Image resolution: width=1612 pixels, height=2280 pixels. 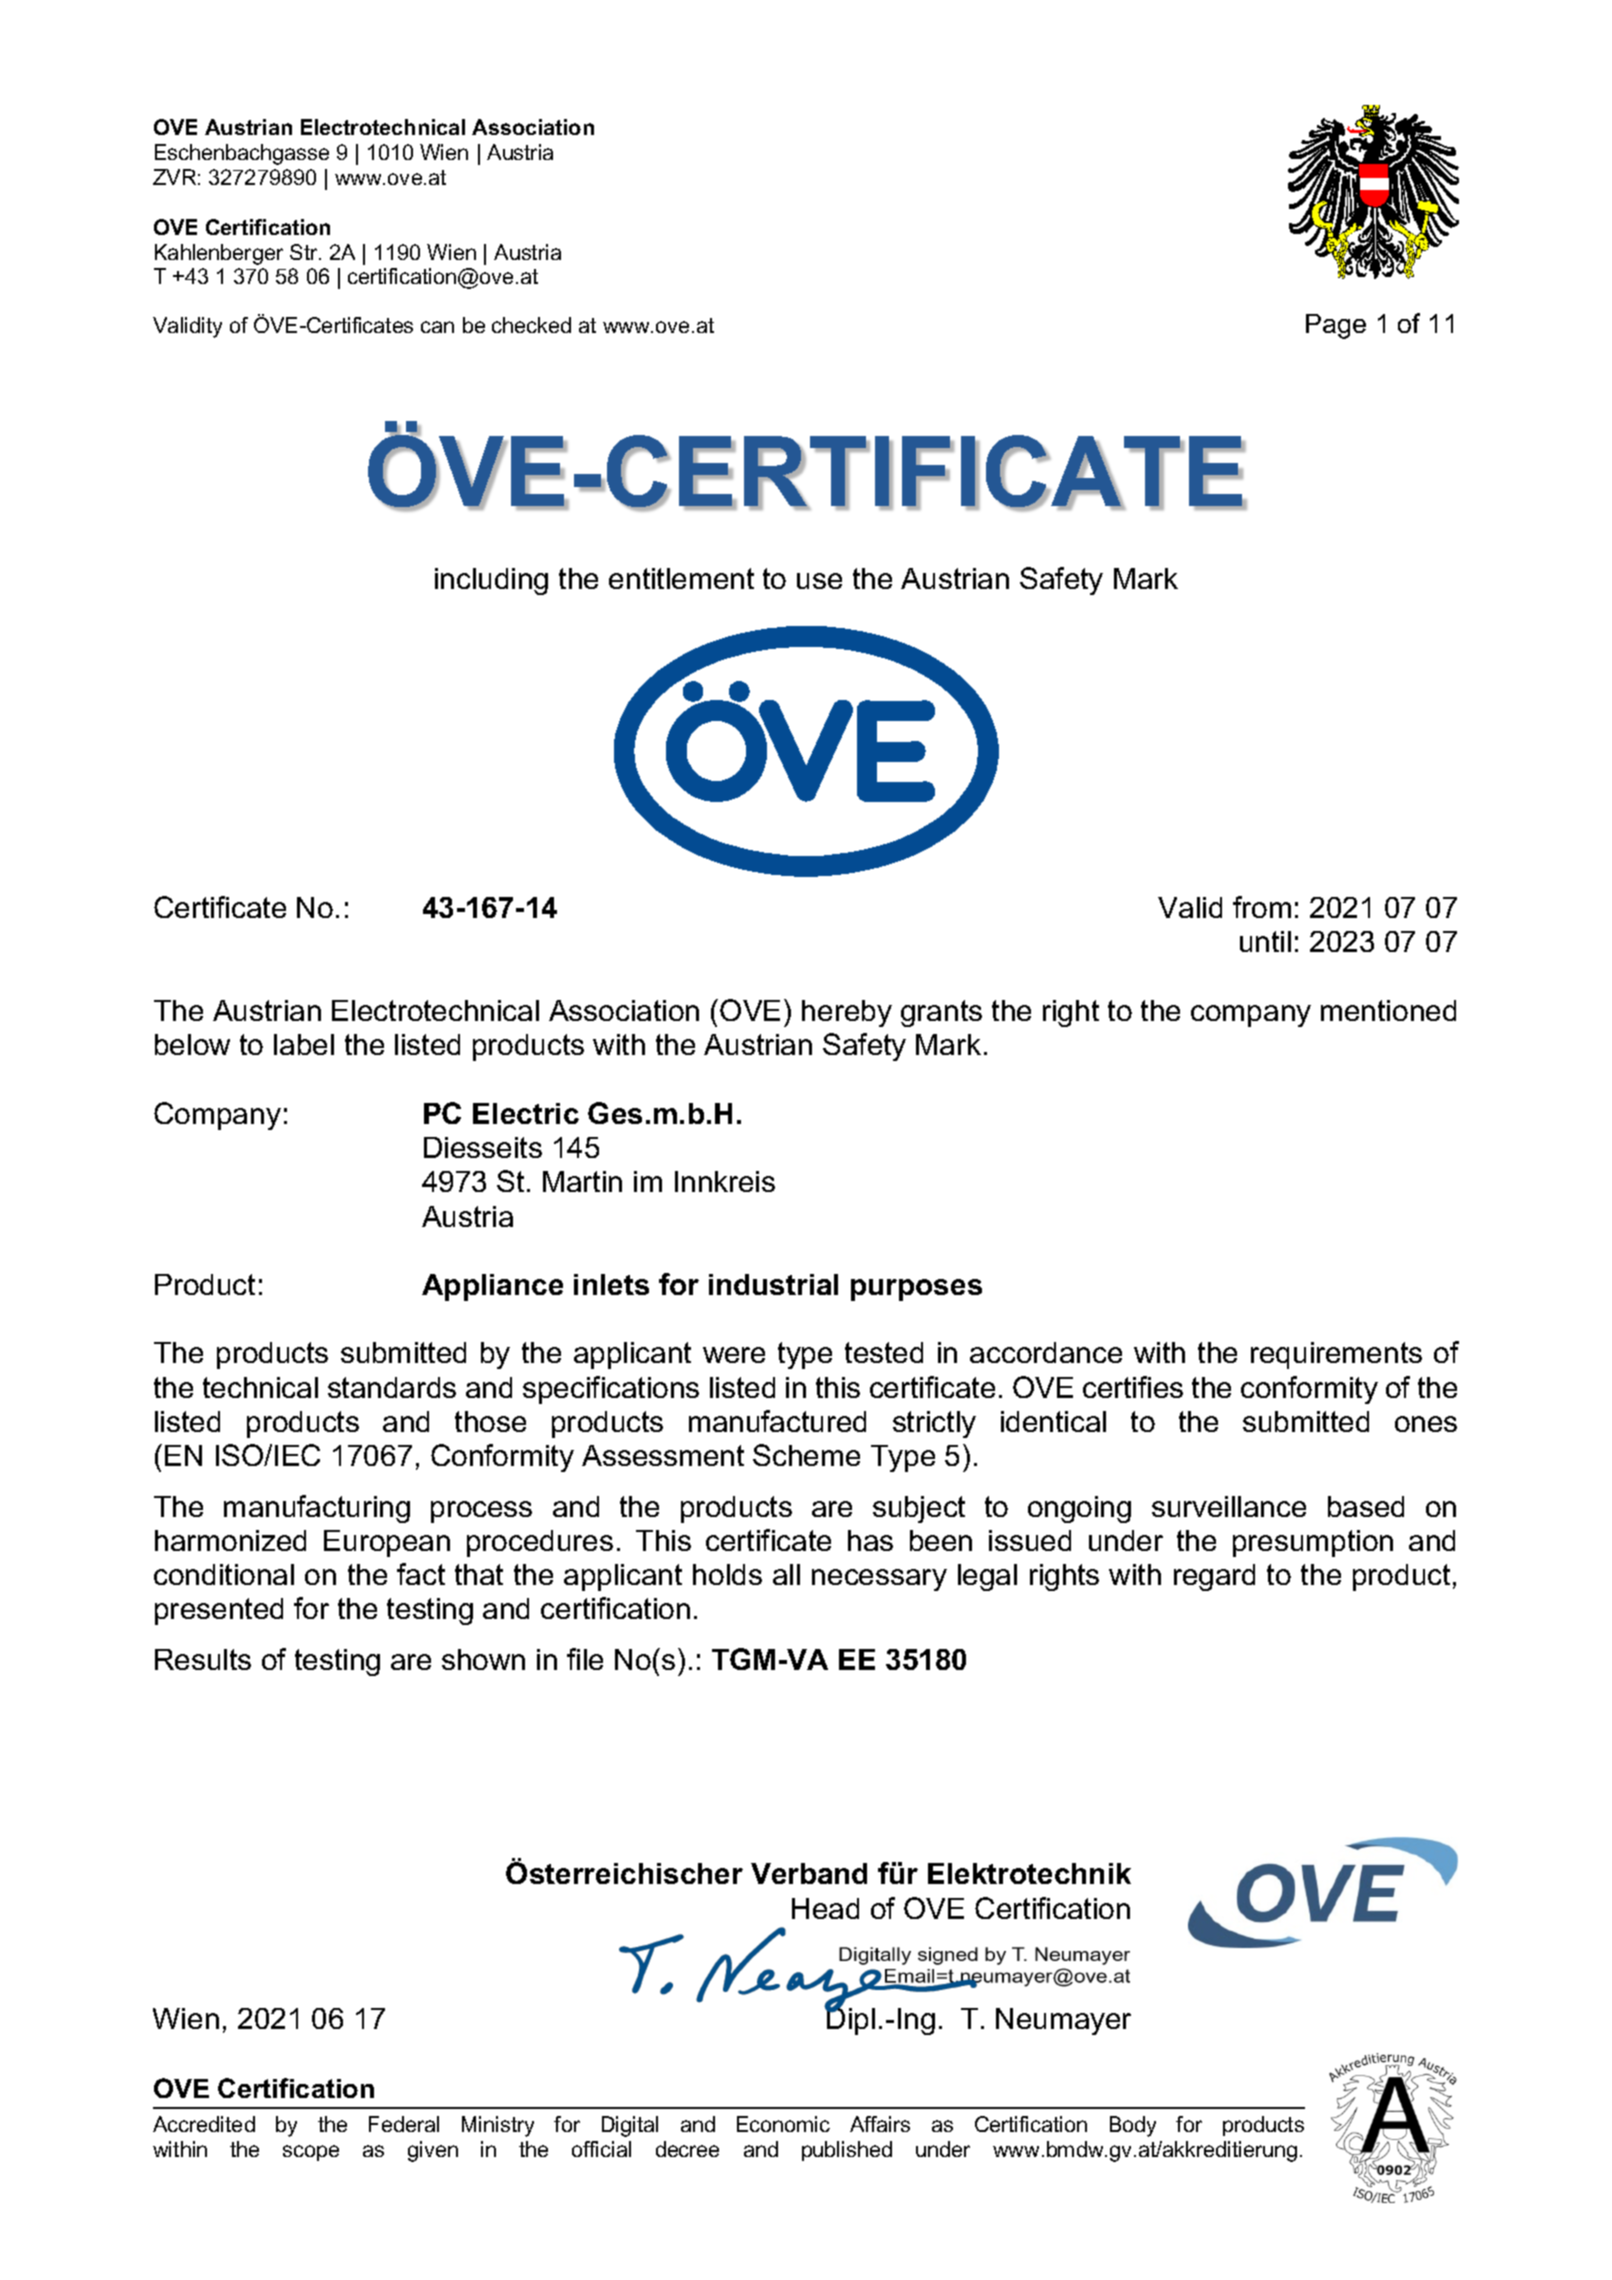 I want to click on Results, so click(x=203, y=1659).
